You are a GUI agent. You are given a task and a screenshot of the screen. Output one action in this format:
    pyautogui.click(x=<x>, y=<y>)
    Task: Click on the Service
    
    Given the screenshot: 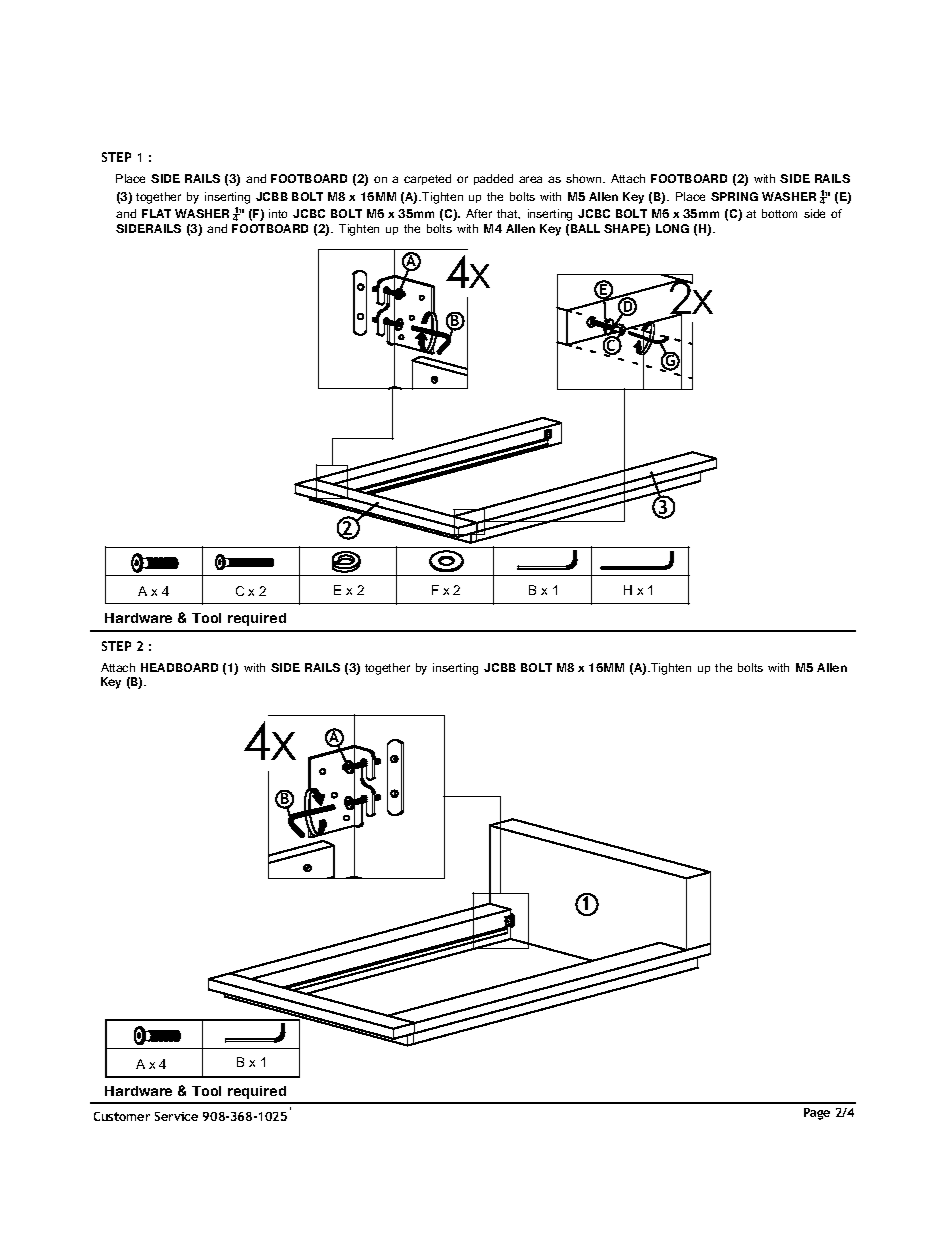 What is the action you would take?
    pyautogui.click(x=176, y=1116)
